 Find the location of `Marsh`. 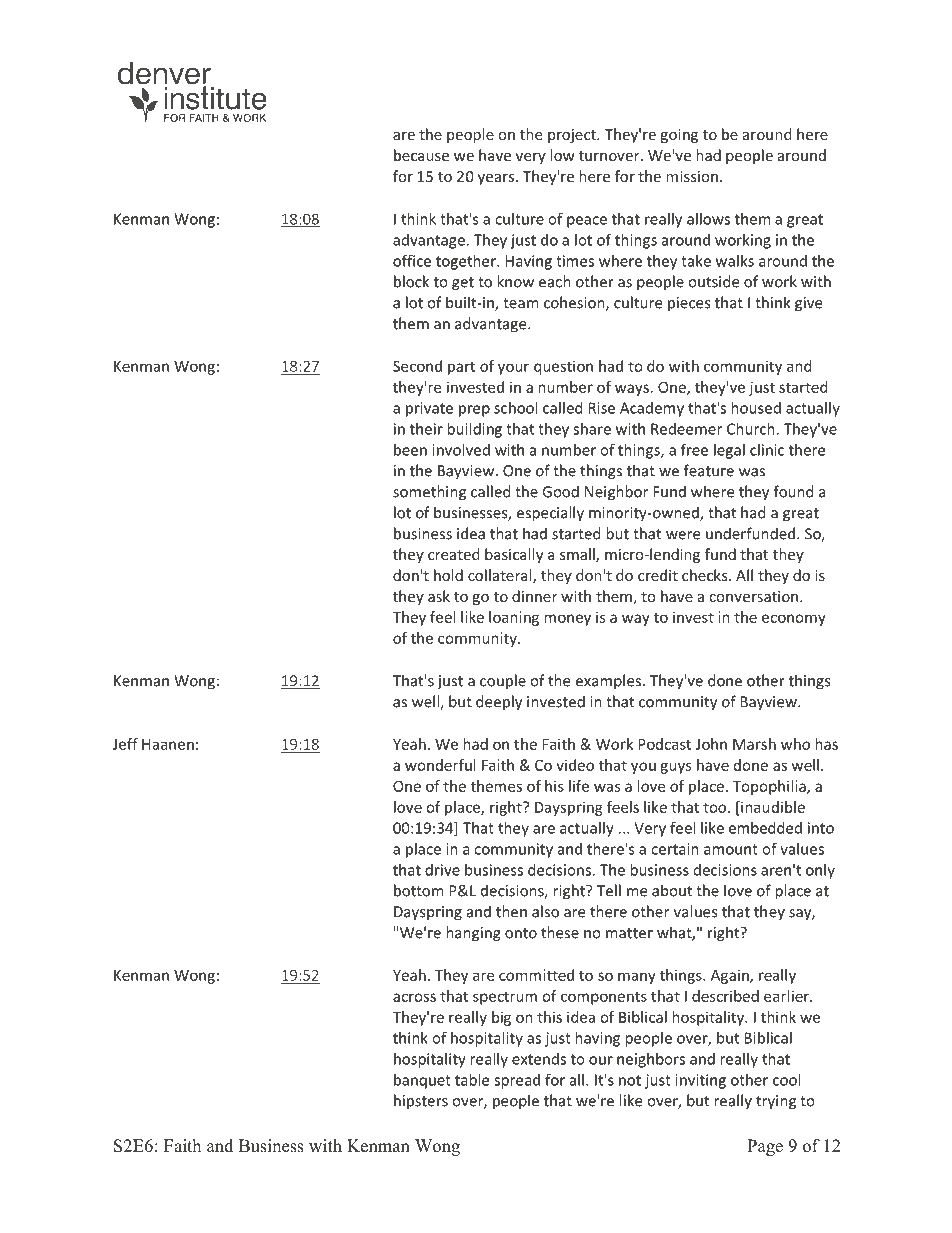

Marsh is located at coordinates (754, 744).
